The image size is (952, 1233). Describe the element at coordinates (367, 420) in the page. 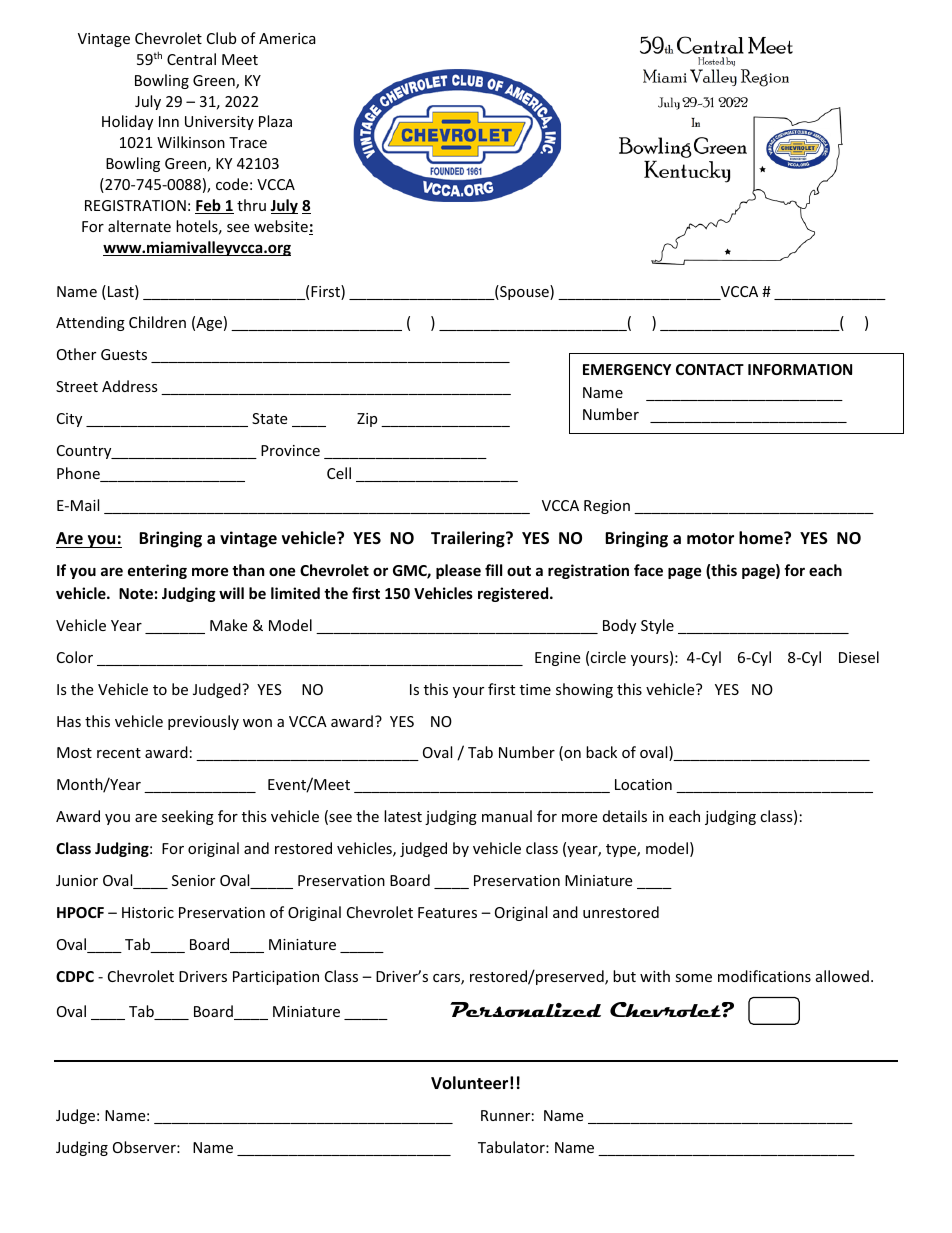

I see `Zip` at that location.
